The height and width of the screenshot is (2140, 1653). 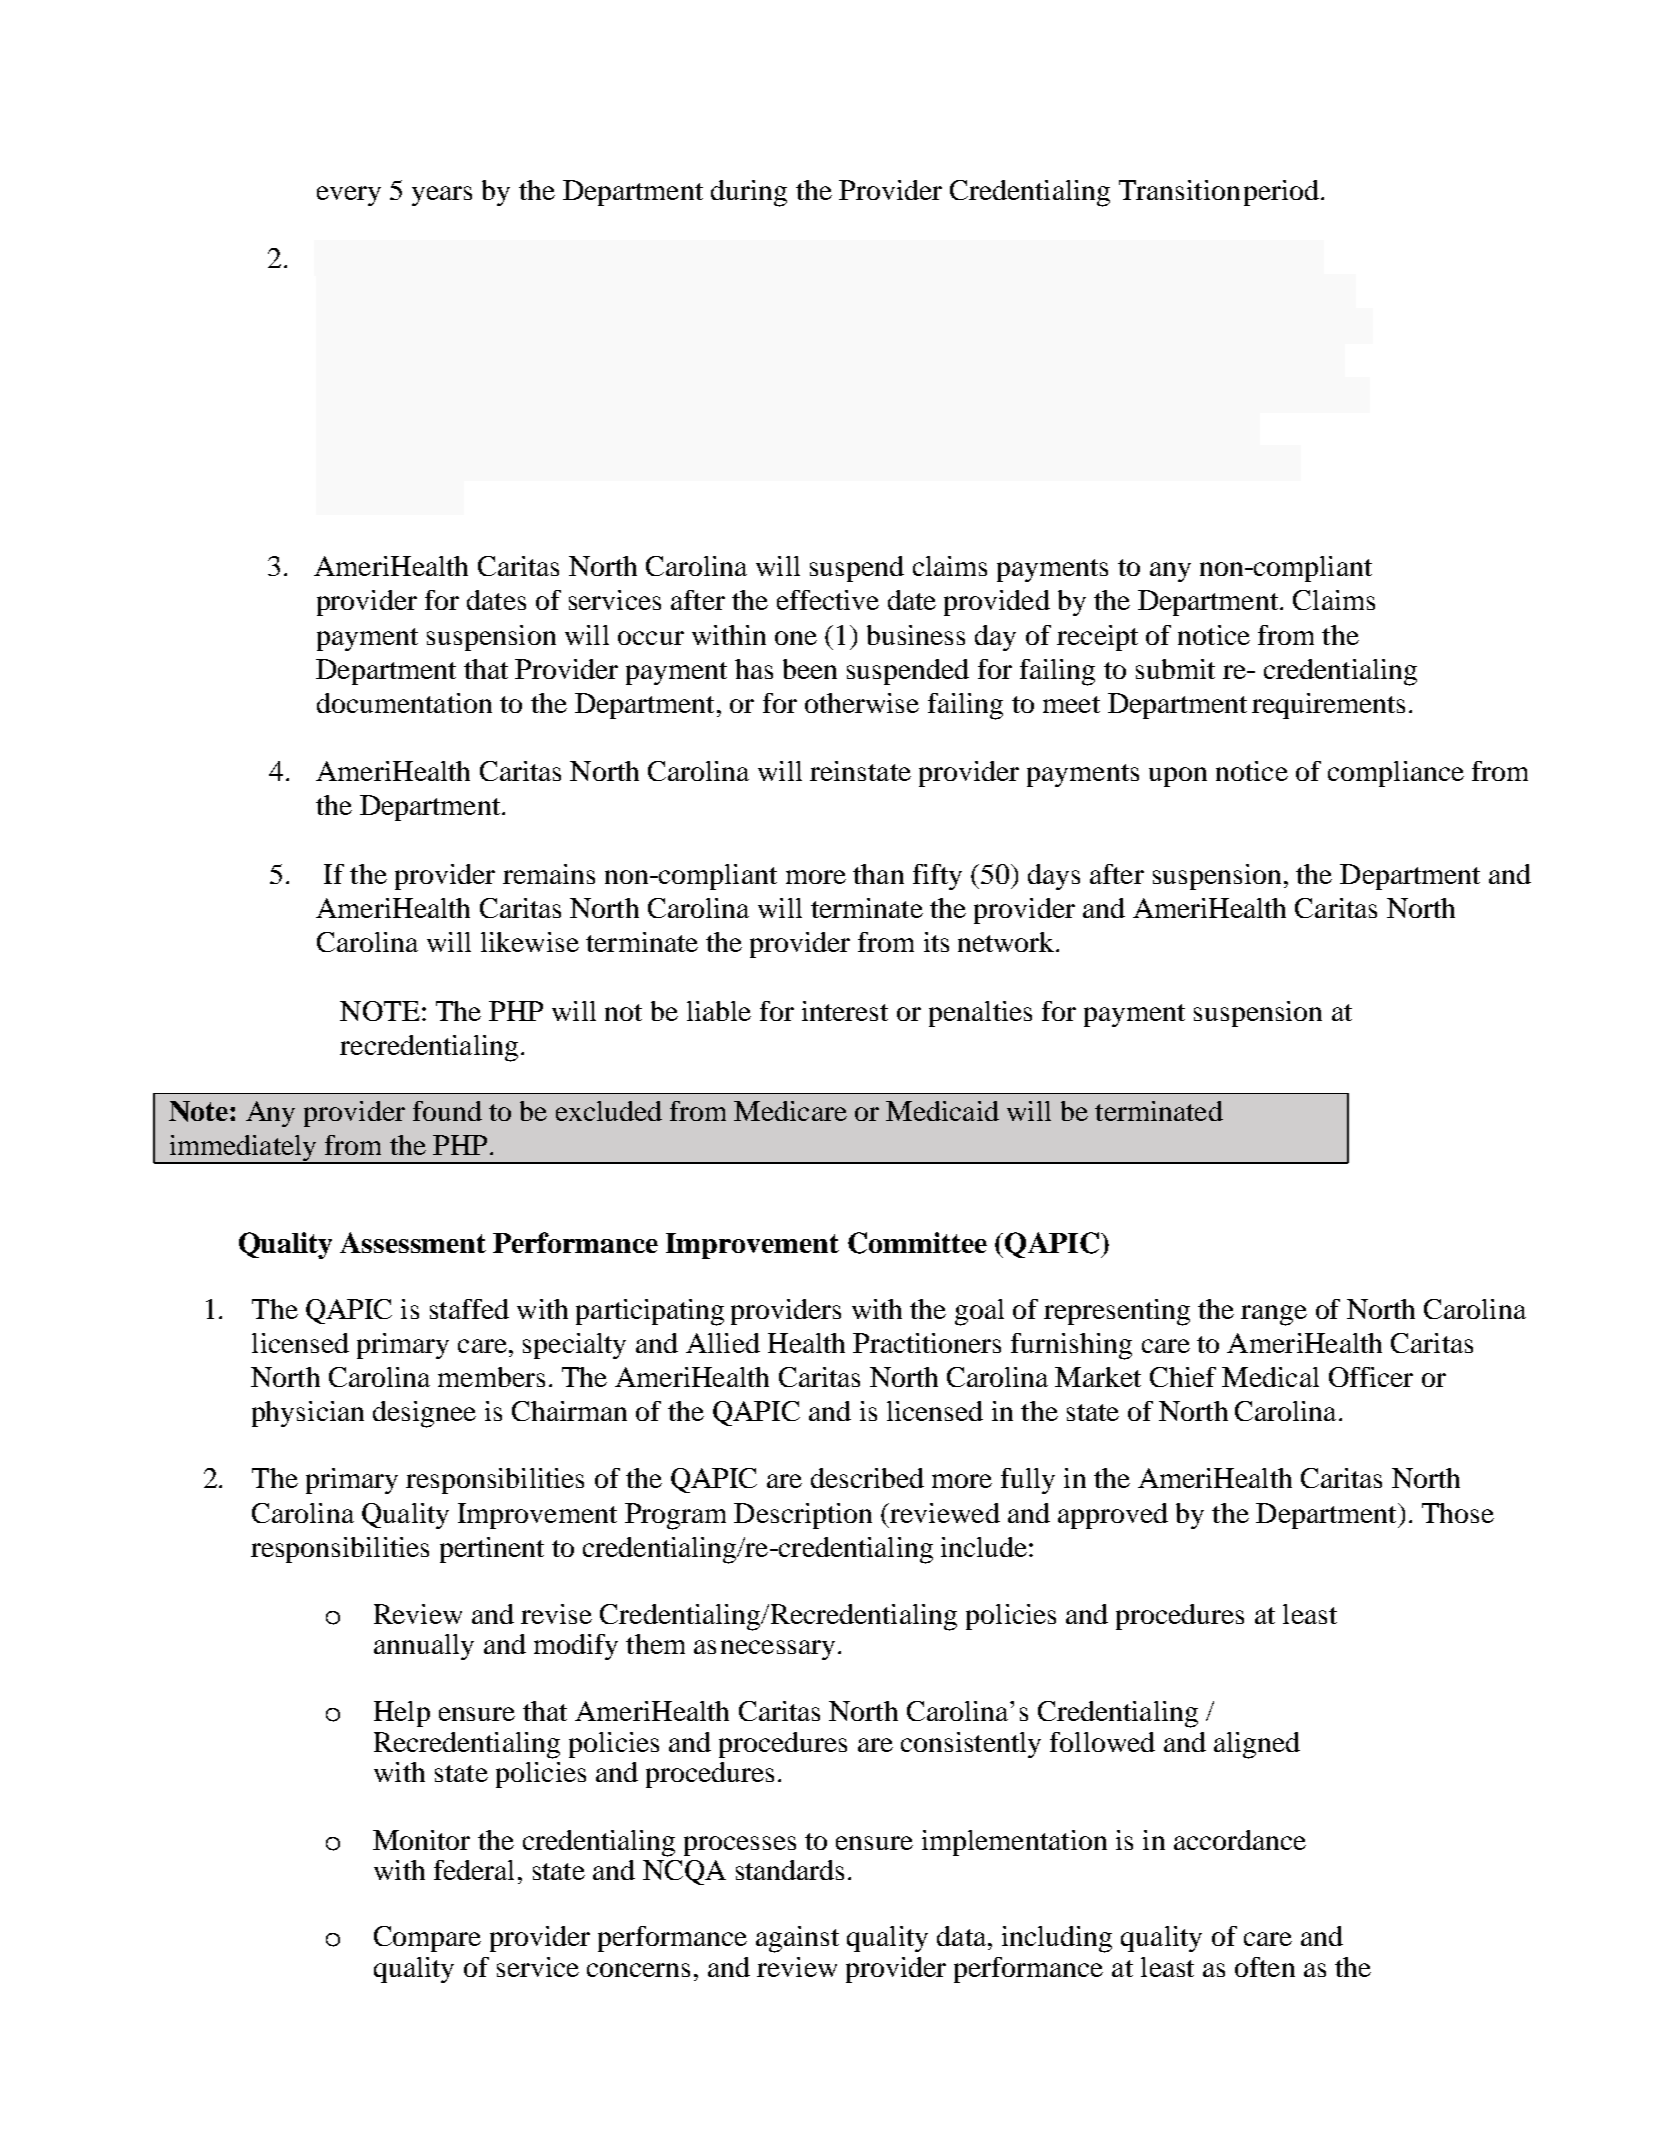 I want to click on found, so click(x=447, y=1111).
